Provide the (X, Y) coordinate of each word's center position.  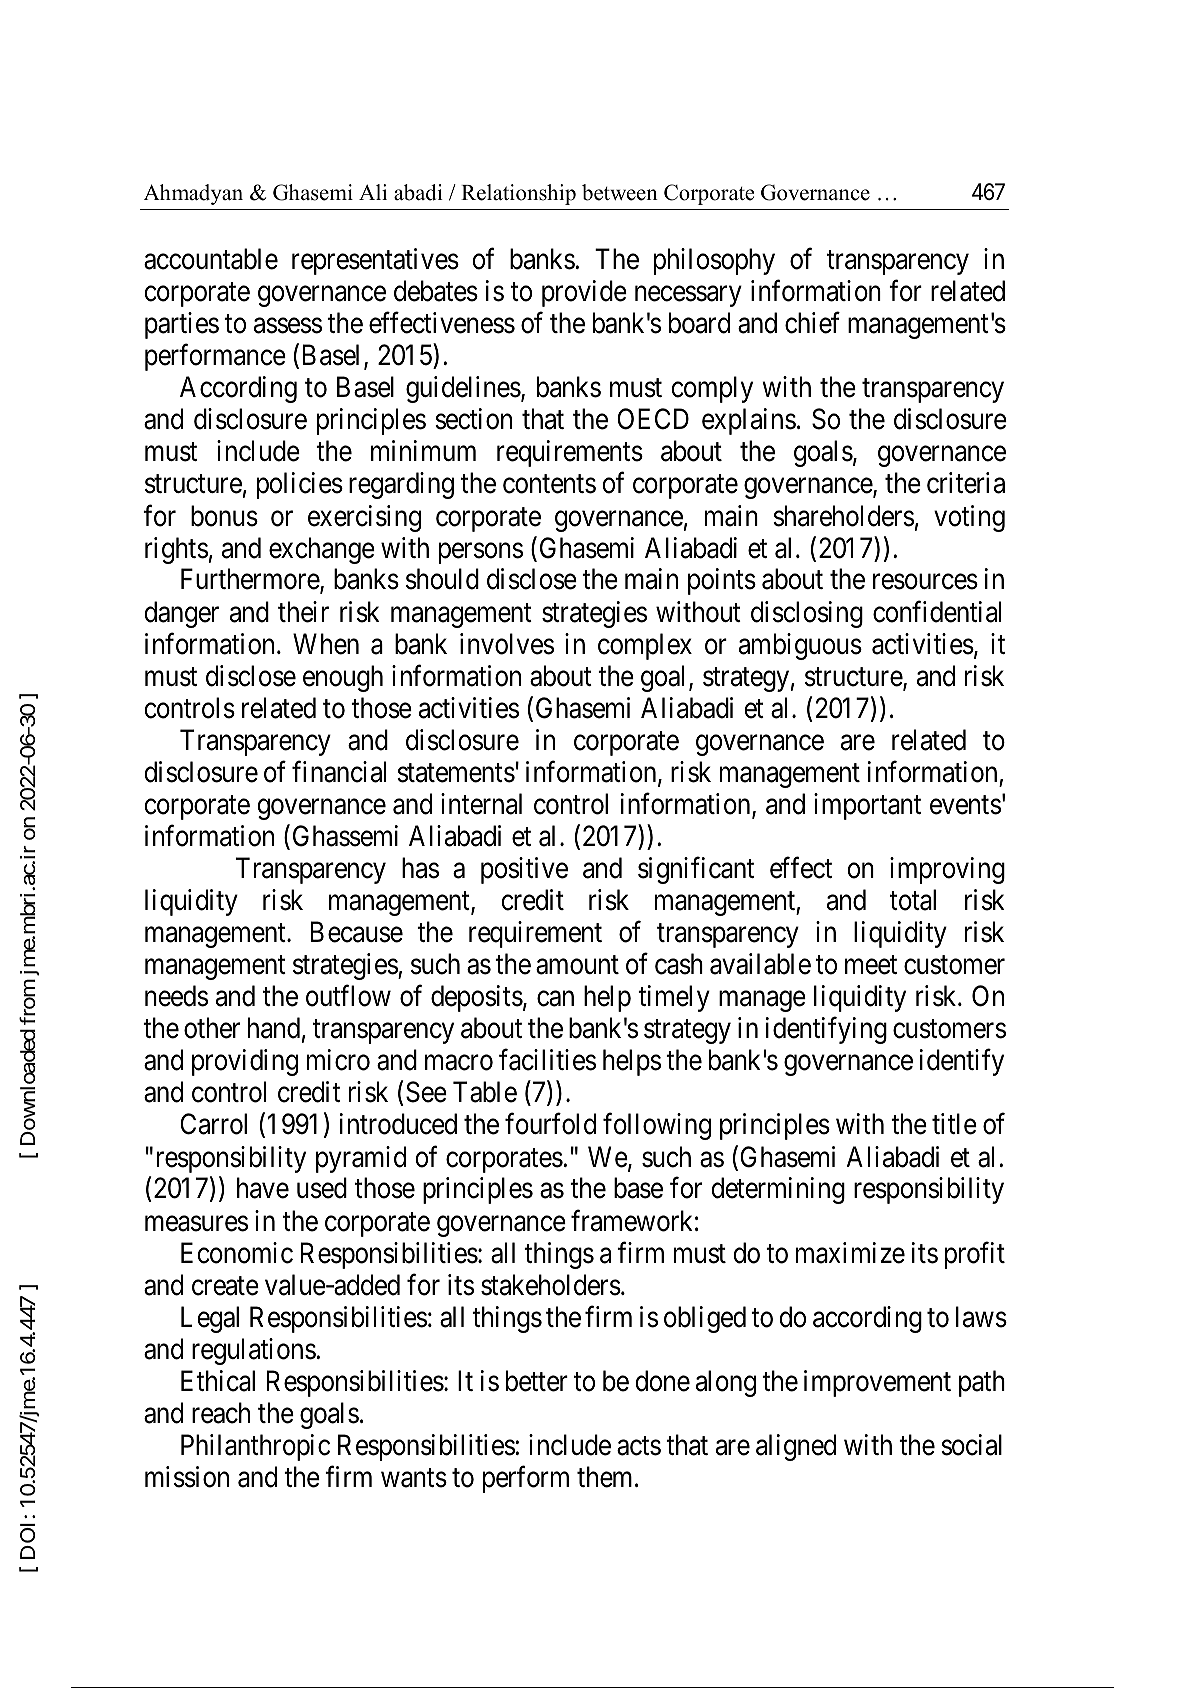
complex (645, 646)
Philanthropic (255, 1447)
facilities (547, 1060)
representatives (375, 261)
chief (812, 323)
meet (871, 965)
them (606, 1477)
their (303, 612)
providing (245, 1062)
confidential (937, 612)
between (620, 192)
